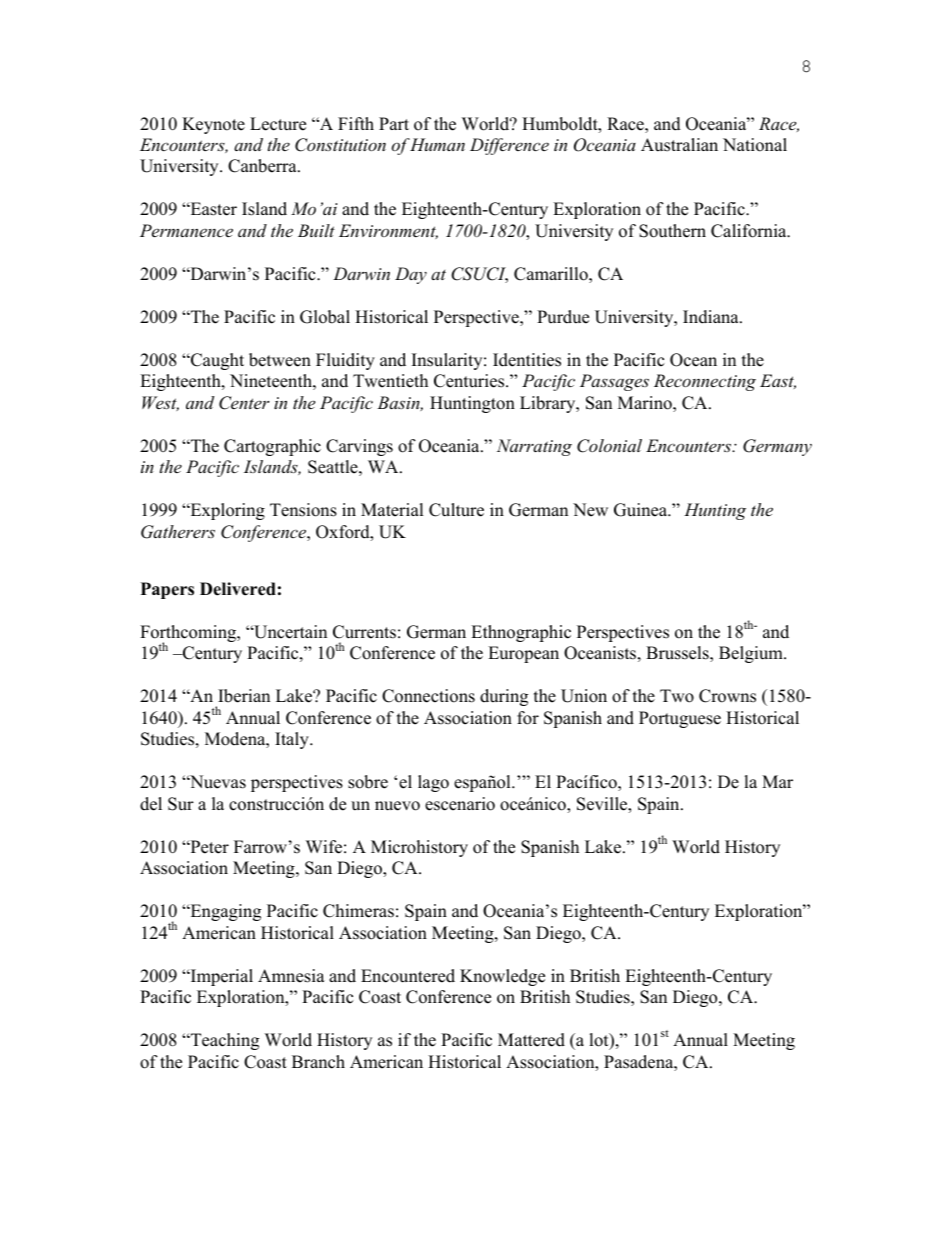 The width and height of the screenshot is (952, 1233). Describe the element at coordinates (679, 145) in the screenshot. I see `Australian` at that location.
